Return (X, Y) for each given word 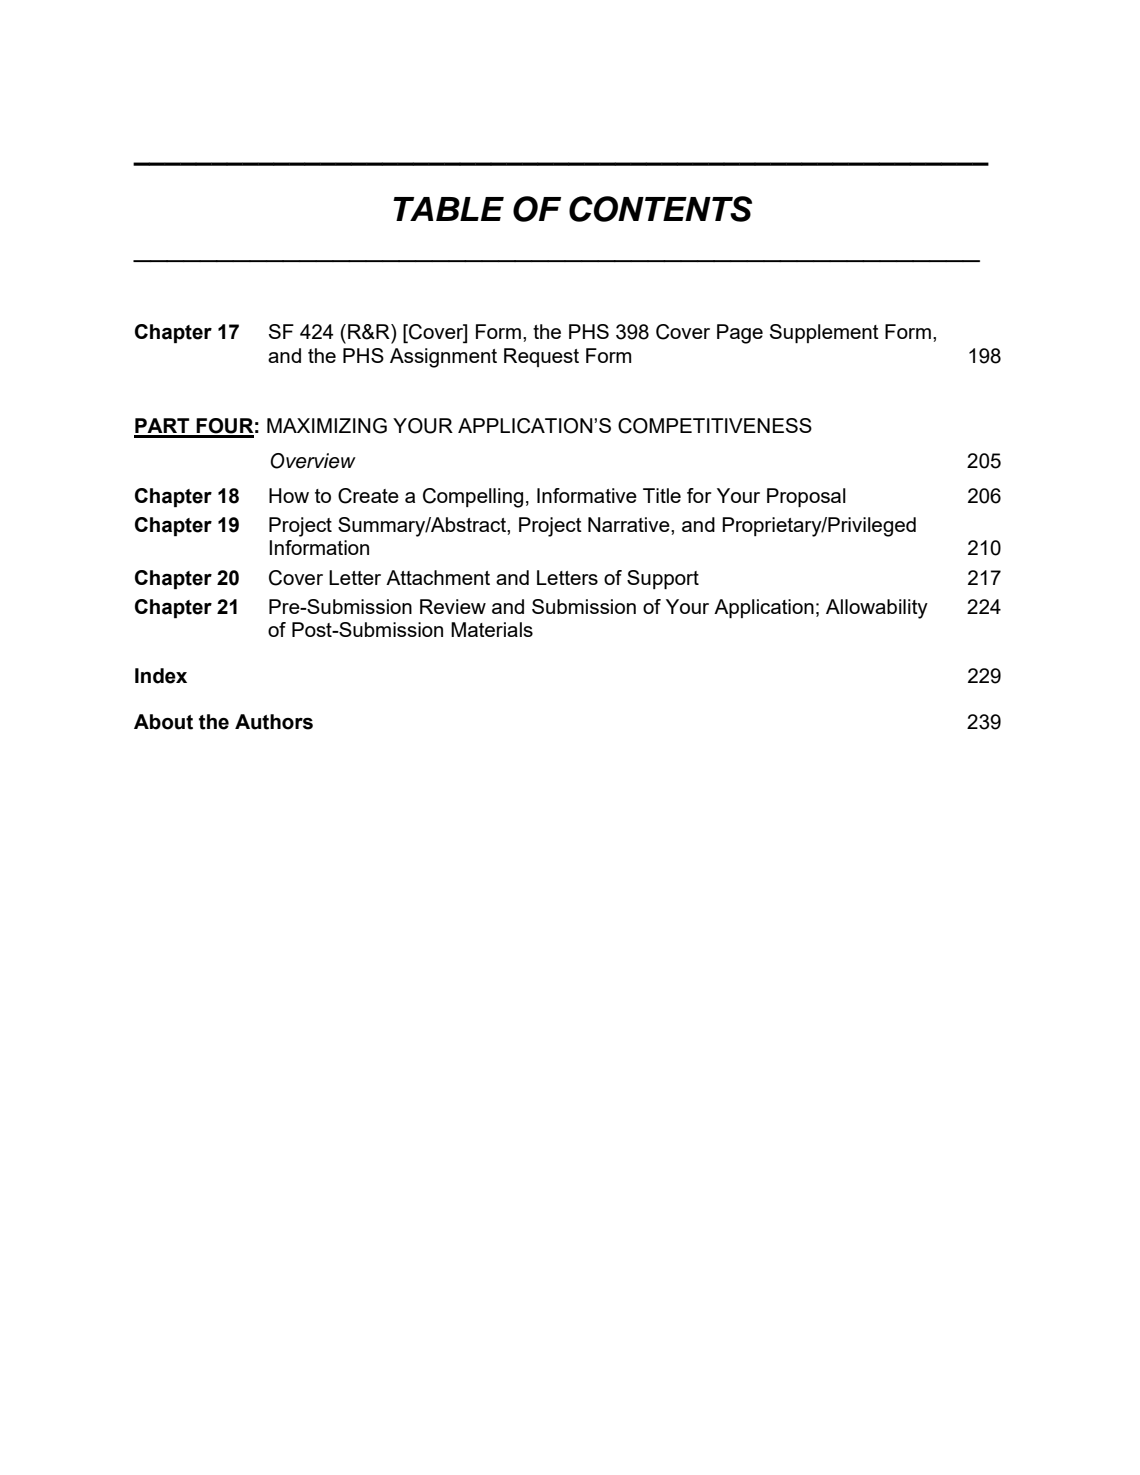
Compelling (473, 498)
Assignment (443, 358)
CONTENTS (660, 209)
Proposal (806, 497)
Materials (492, 629)
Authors (274, 722)
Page (740, 334)
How (289, 495)
